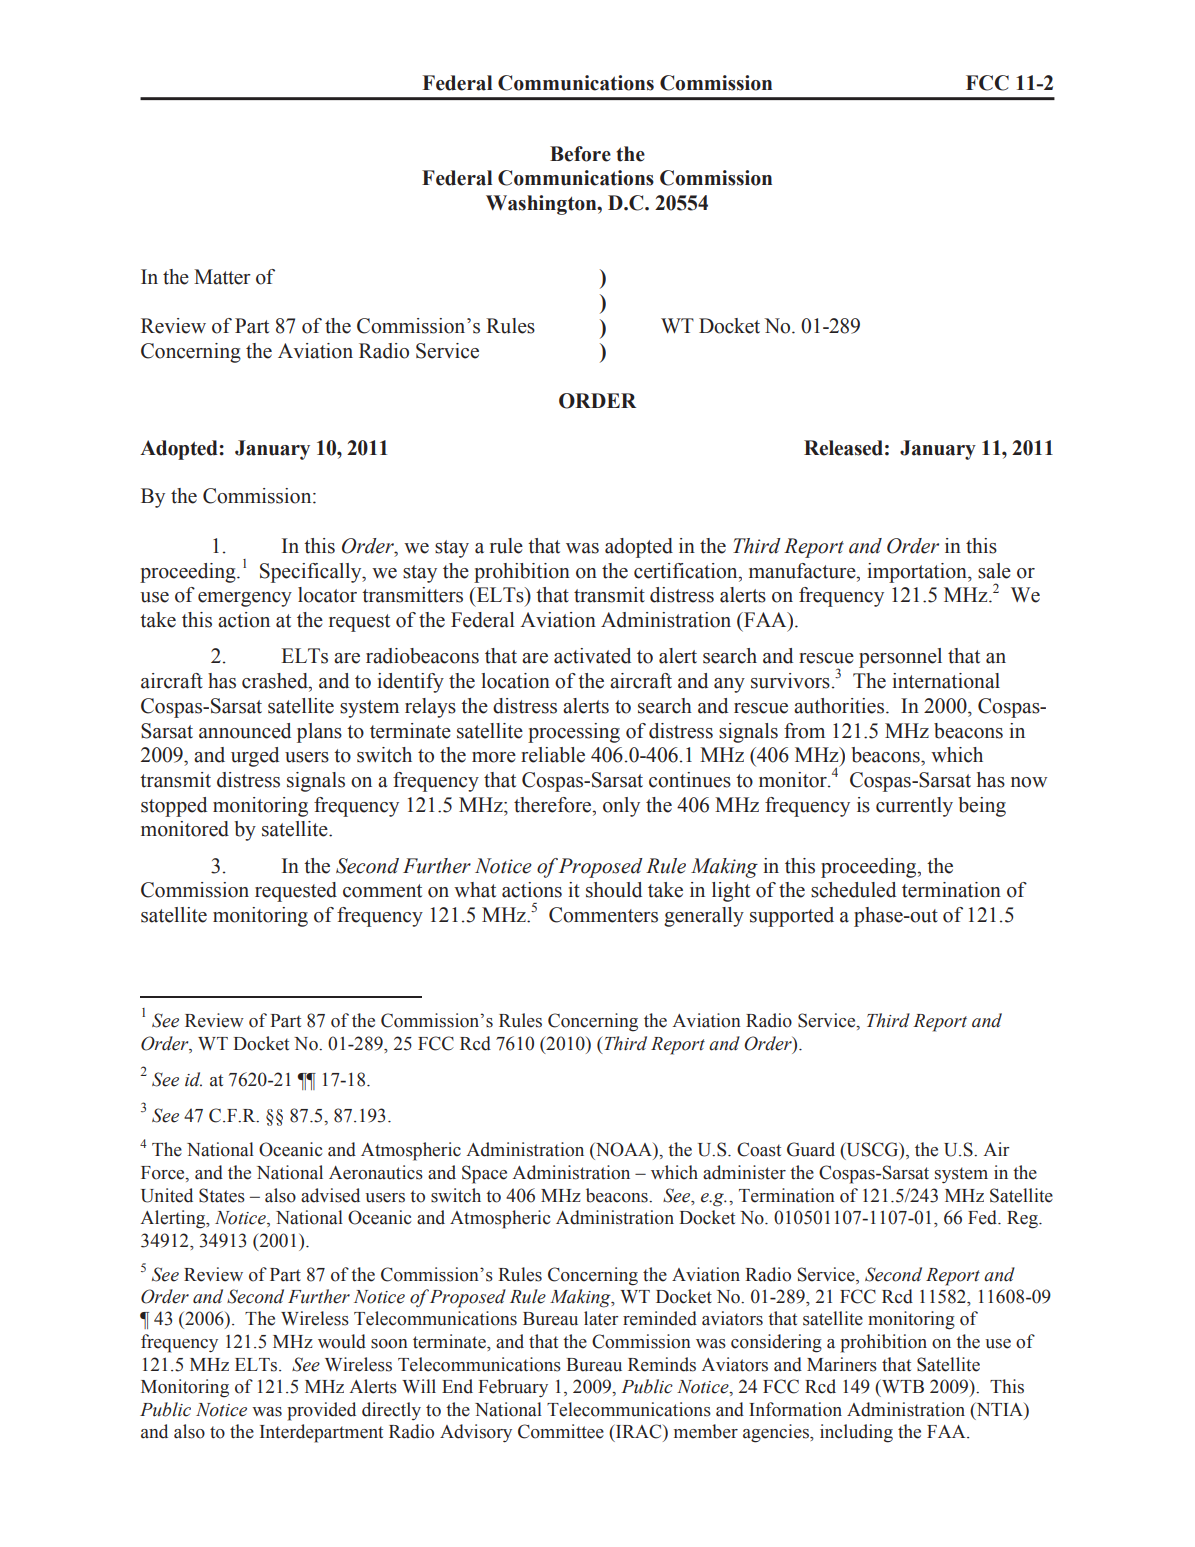  I want to click on importation, so click(918, 573).
